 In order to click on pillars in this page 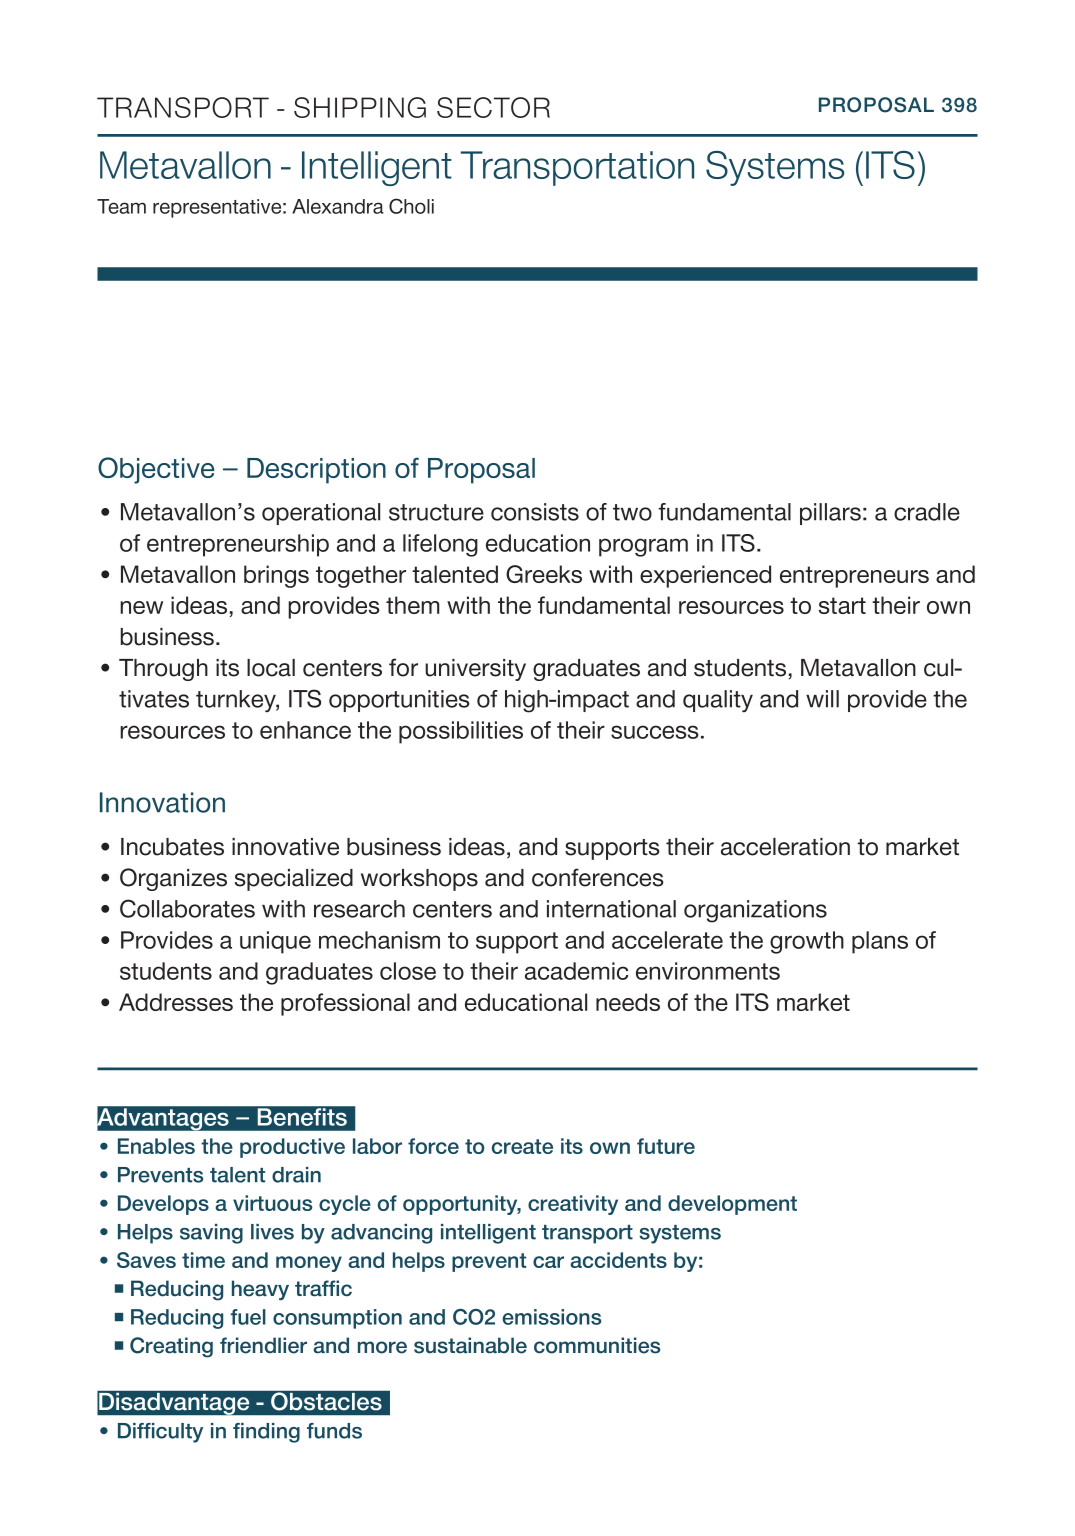, I will do `click(830, 514)`.
